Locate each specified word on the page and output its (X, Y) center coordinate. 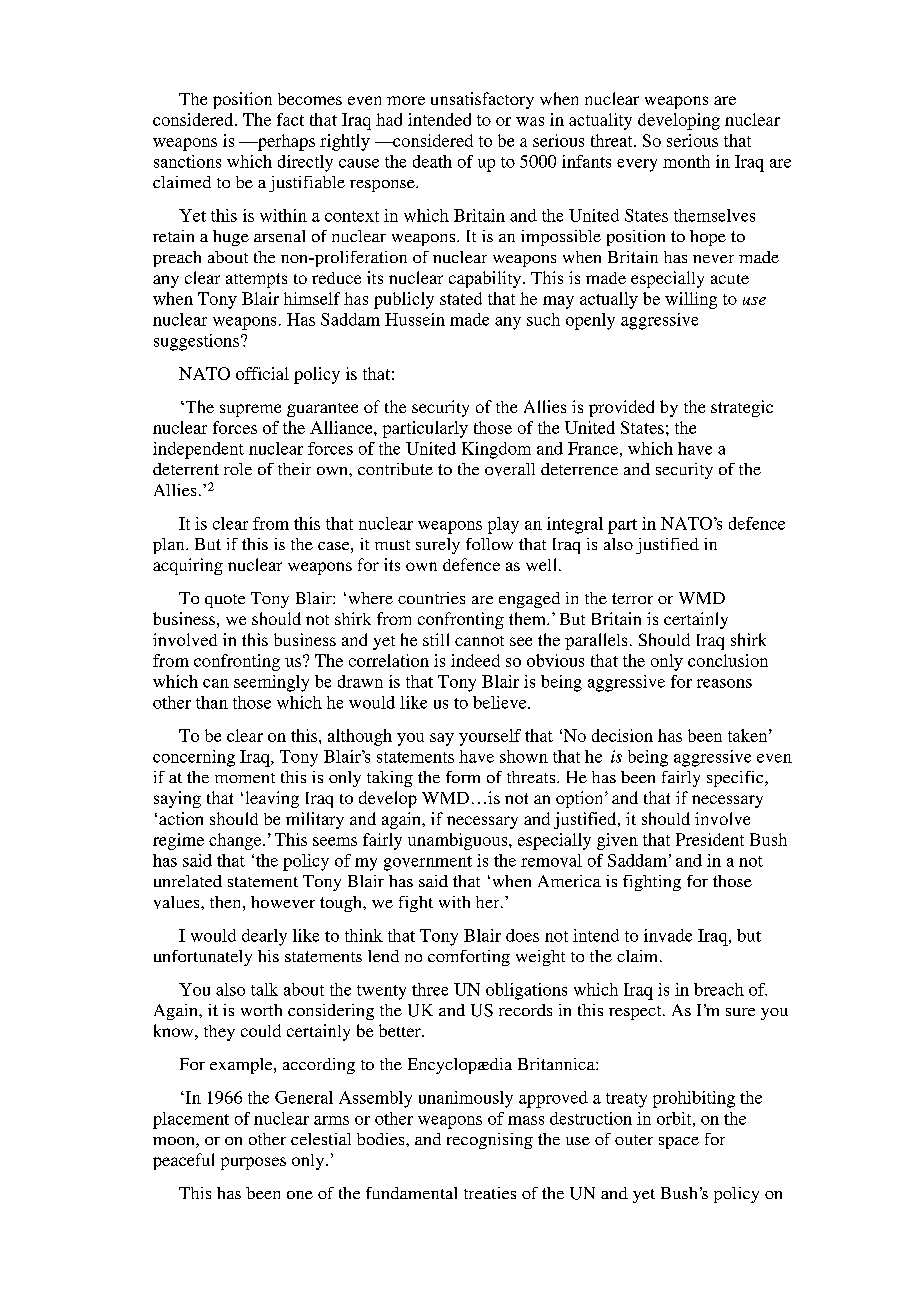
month (686, 161)
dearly (264, 937)
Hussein (415, 319)
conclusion (728, 660)
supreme (250, 410)
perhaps (285, 142)
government (428, 863)
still (436, 639)
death (432, 161)
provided (621, 408)
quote (225, 601)
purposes (253, 1163)
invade (668, 935)
